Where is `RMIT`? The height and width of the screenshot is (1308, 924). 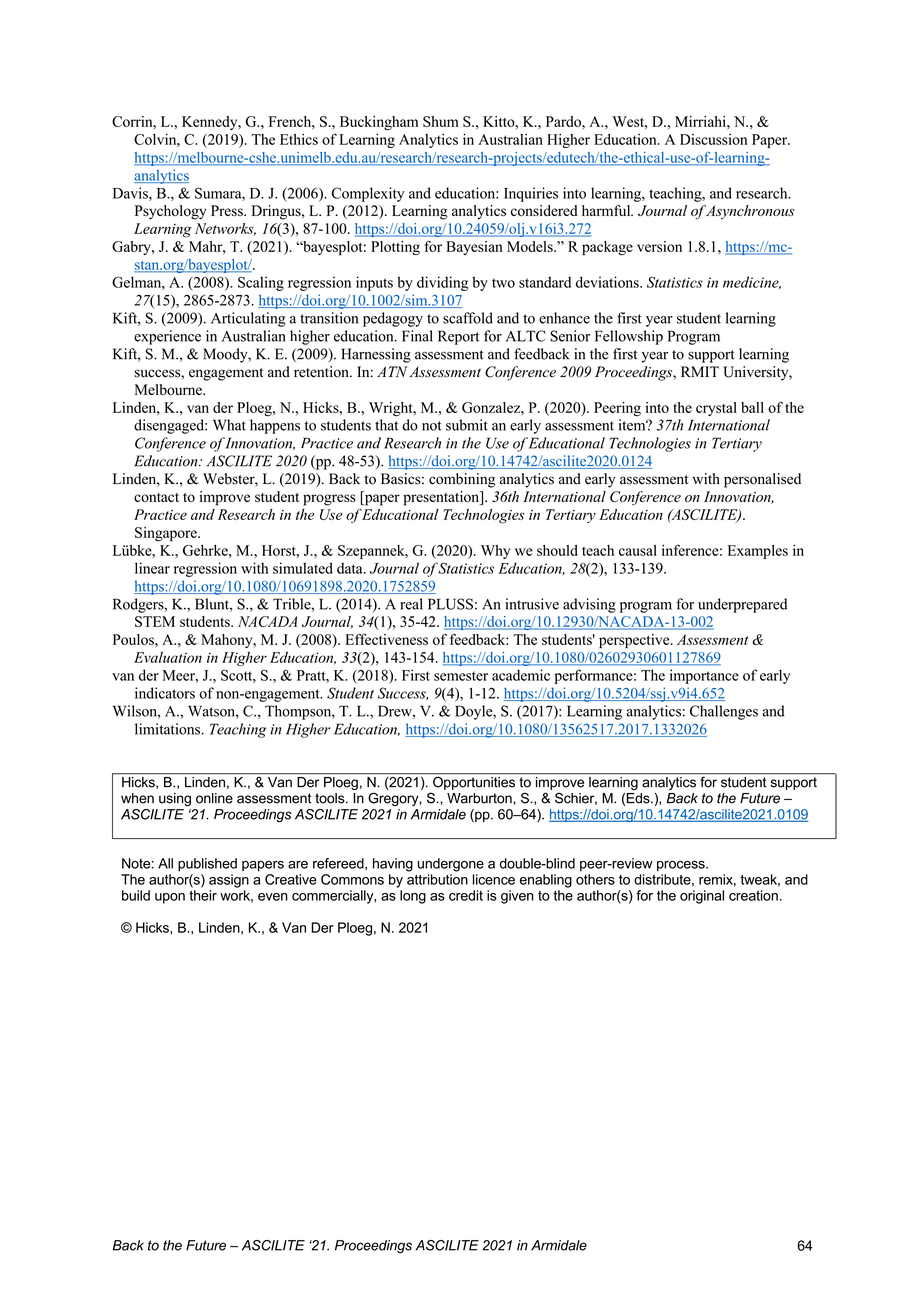
RMIT is located at coordinates (700, 371).
